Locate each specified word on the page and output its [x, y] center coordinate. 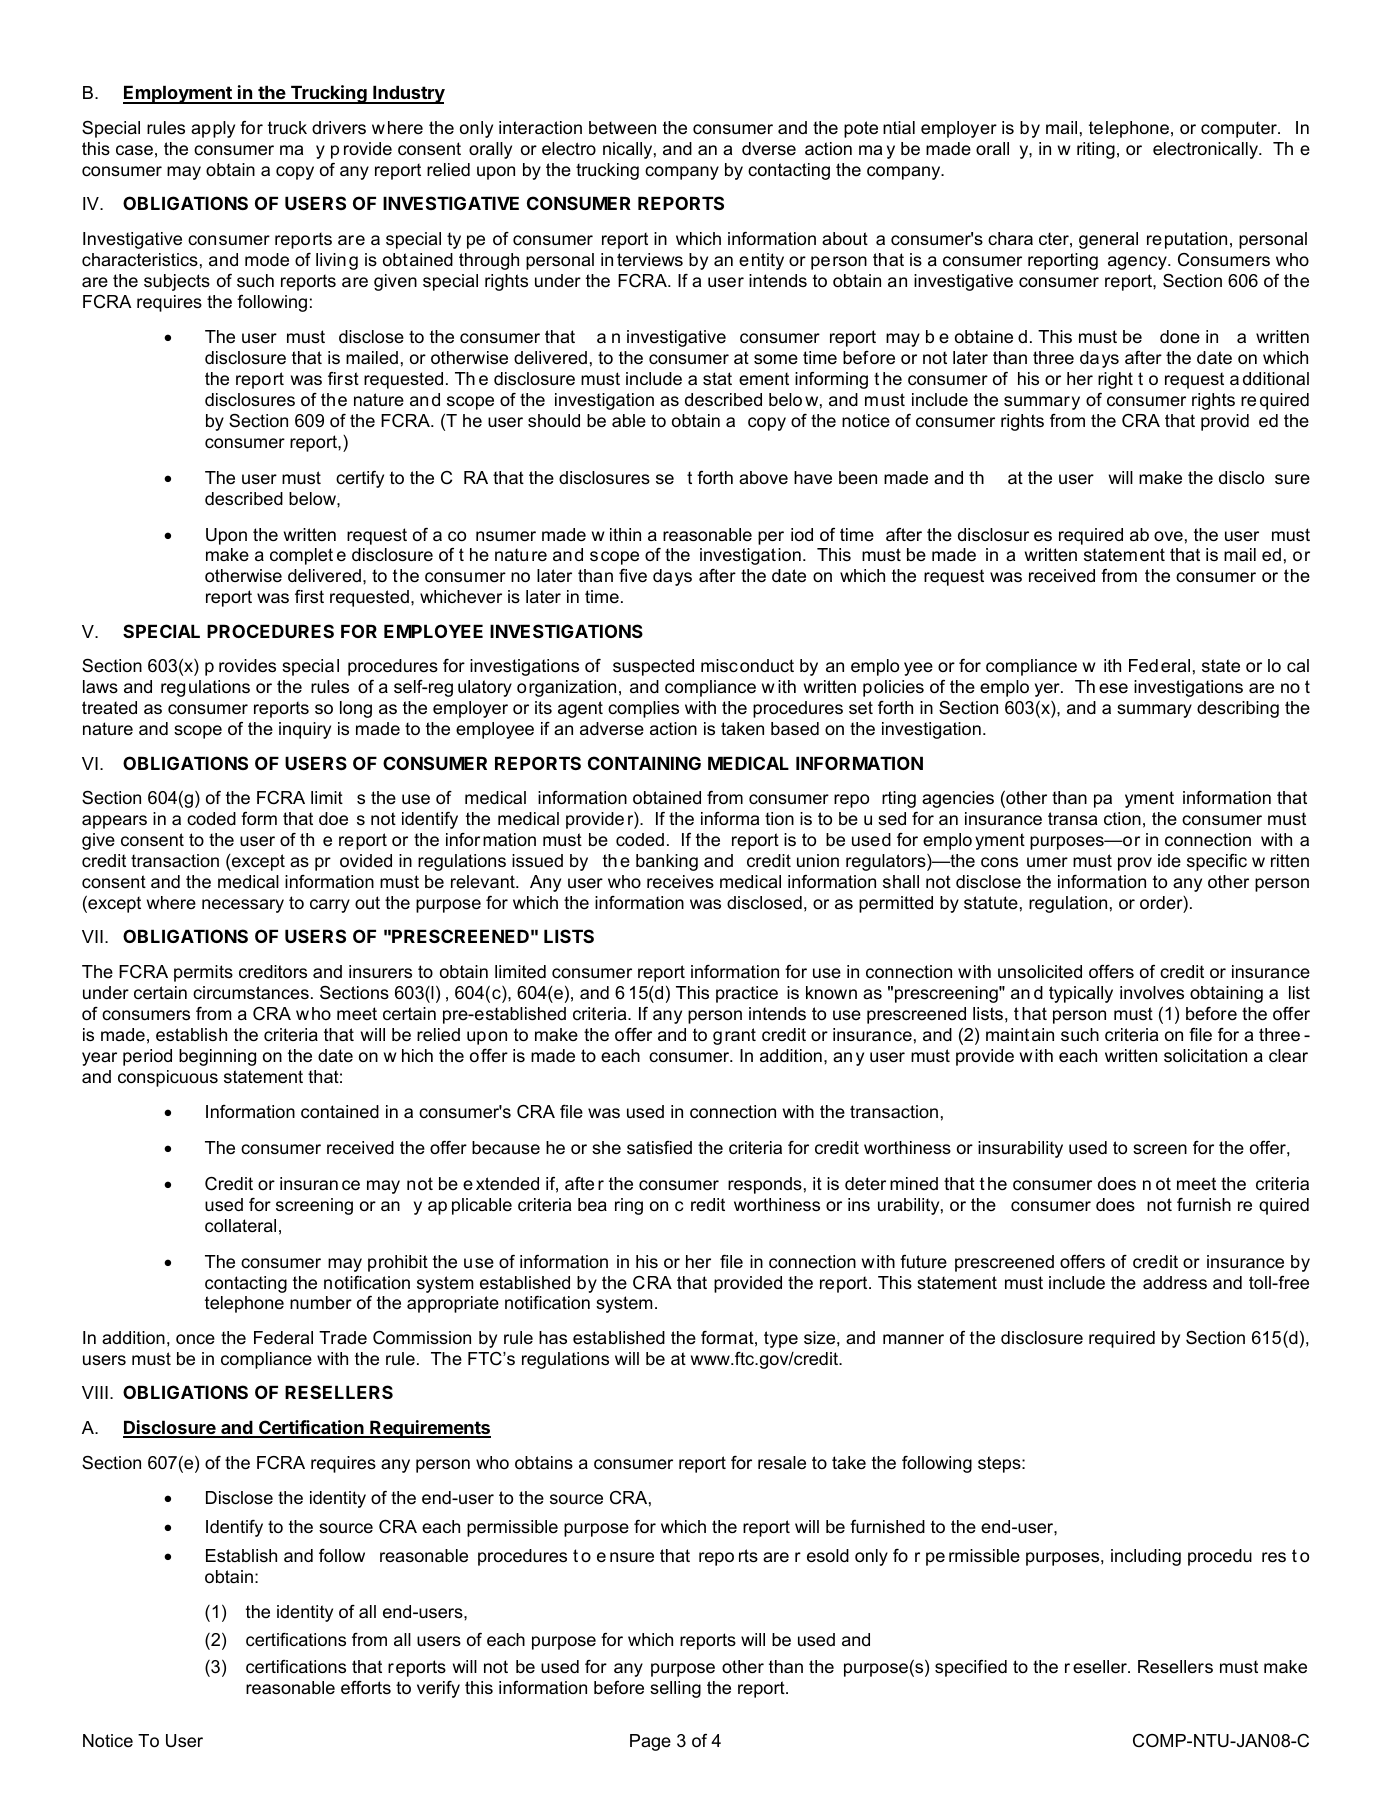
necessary [243, 906]
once [195, 1339]
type [781, 1339]
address [1175, 1282]
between [622, 127]
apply [213, 129]
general [1108, 240]
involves [1152, 993]
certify [360, 479]
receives [680, 882]
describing [1238, 709]
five [633, 576]
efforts [366, 1688]
